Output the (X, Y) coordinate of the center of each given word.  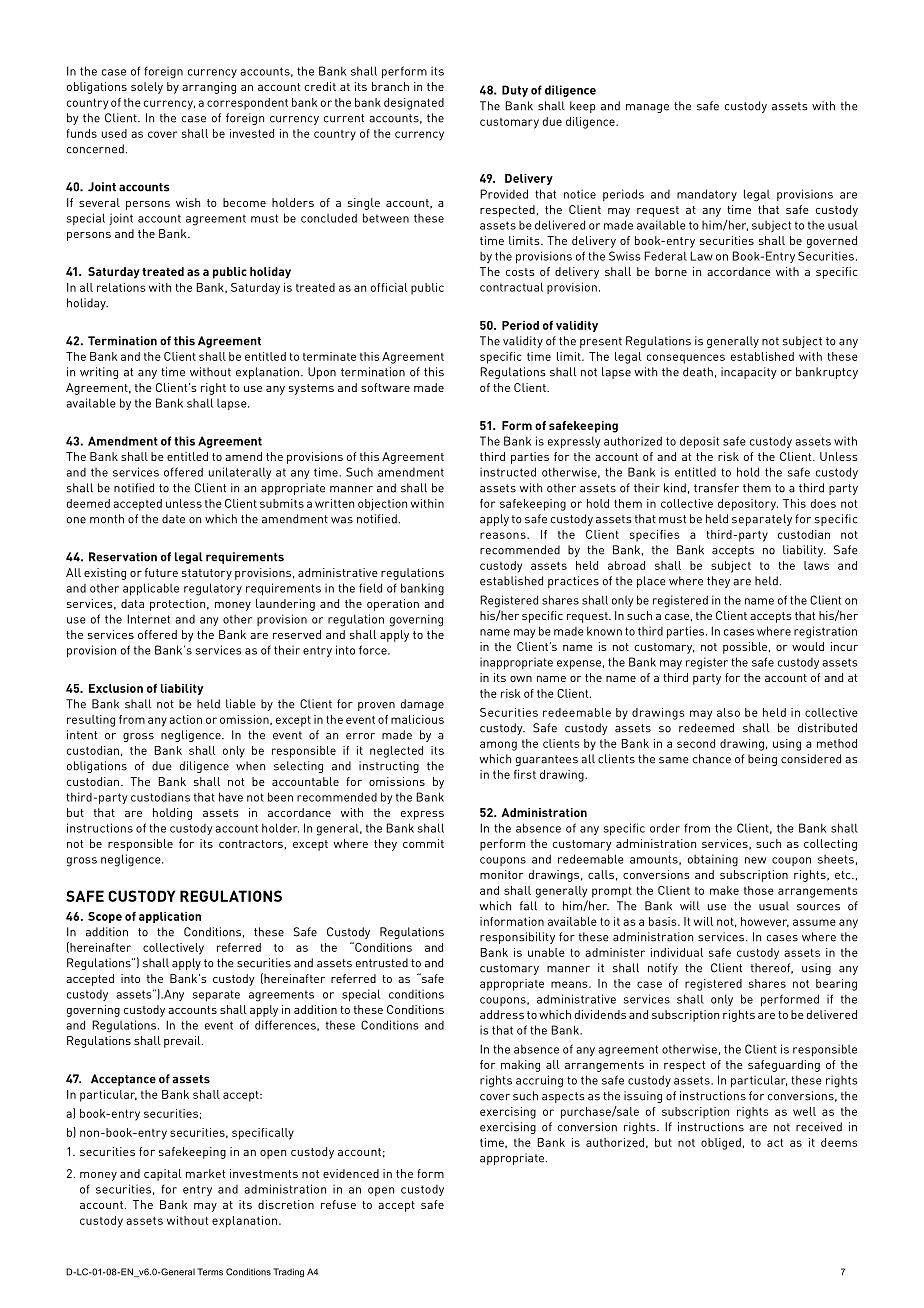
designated (414, 104)
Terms (210, 1272)
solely (147, 88)
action (185, 719)
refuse (338, 1204)
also (728, 712)
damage (422, 705)
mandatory (707, 195)
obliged (721, 1144)
